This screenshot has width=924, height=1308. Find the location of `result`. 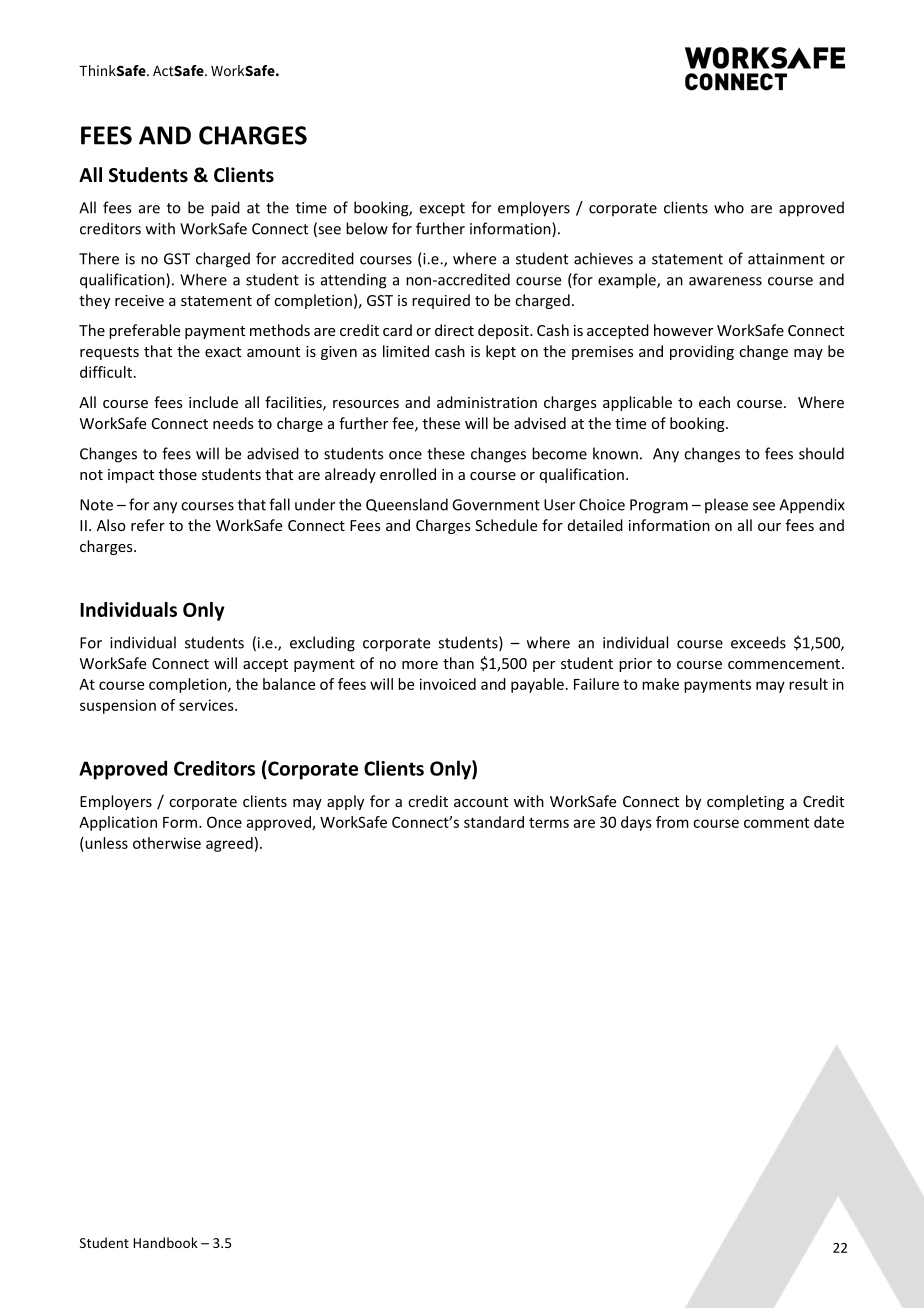

result is located at coordinates (808, 684).
